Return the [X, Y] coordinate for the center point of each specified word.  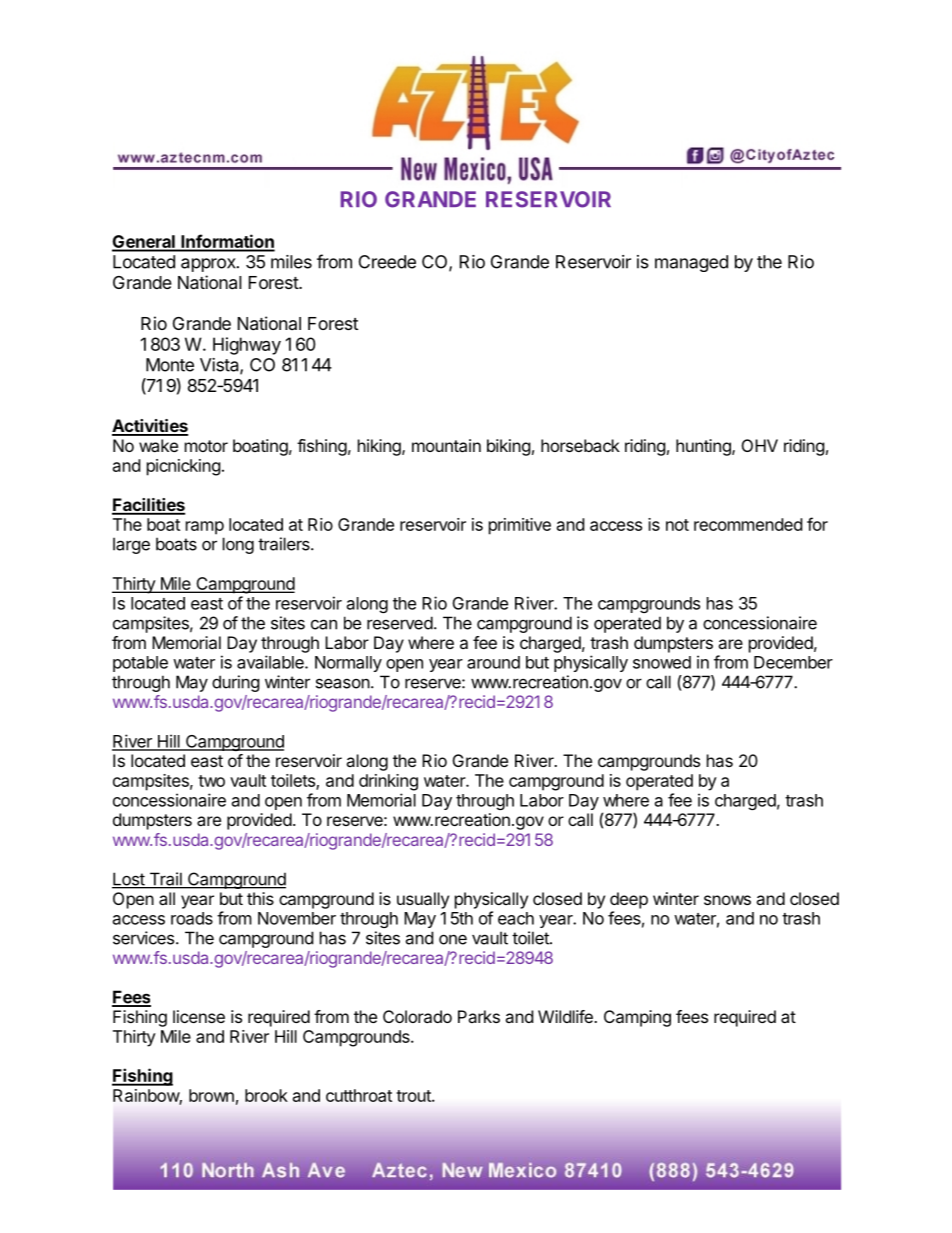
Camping [637, 1018]
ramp [205, 528]
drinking [388, 782]
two [211, 781]
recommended [748, 524]
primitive [520, 526]
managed [691, 263]
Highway [247, 346]
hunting [704, 447]
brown [211, 1095]
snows [727, 900]
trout [414, 1096]
